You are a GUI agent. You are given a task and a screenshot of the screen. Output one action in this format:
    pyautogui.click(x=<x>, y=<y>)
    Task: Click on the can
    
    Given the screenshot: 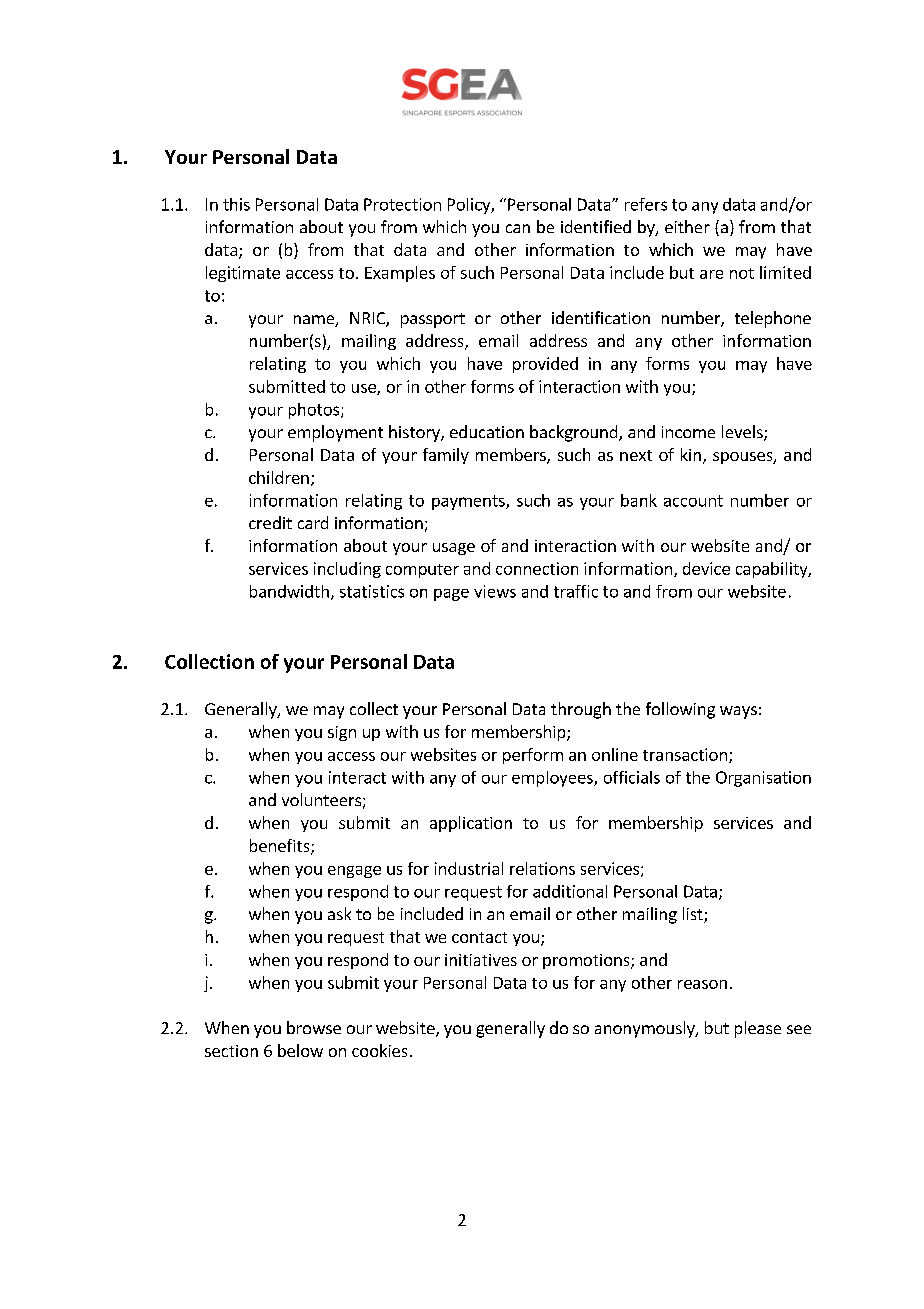 What is the action you would take?
    pyautogui.click(x=518, y=228)
